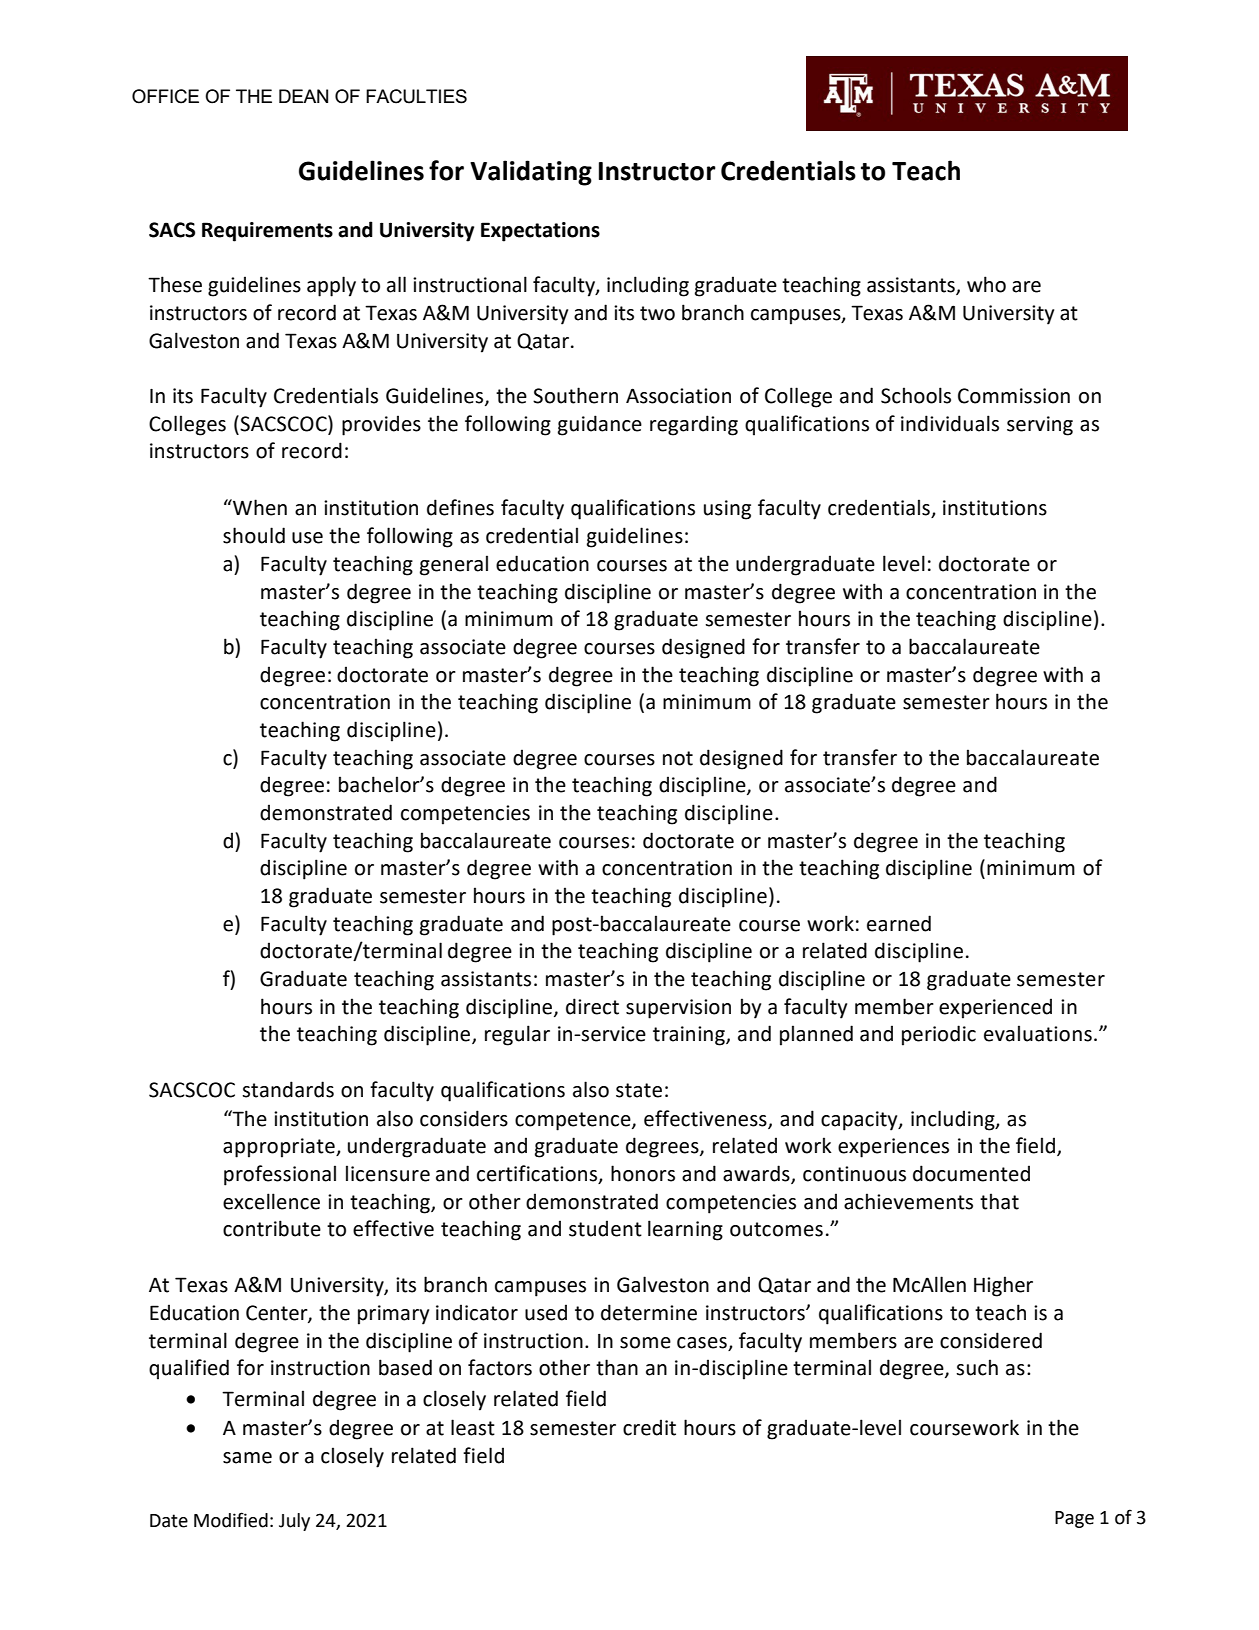  What do you see at coordinates (254, 535) in the page?
I see `should` at bounding box center [254, 535].
